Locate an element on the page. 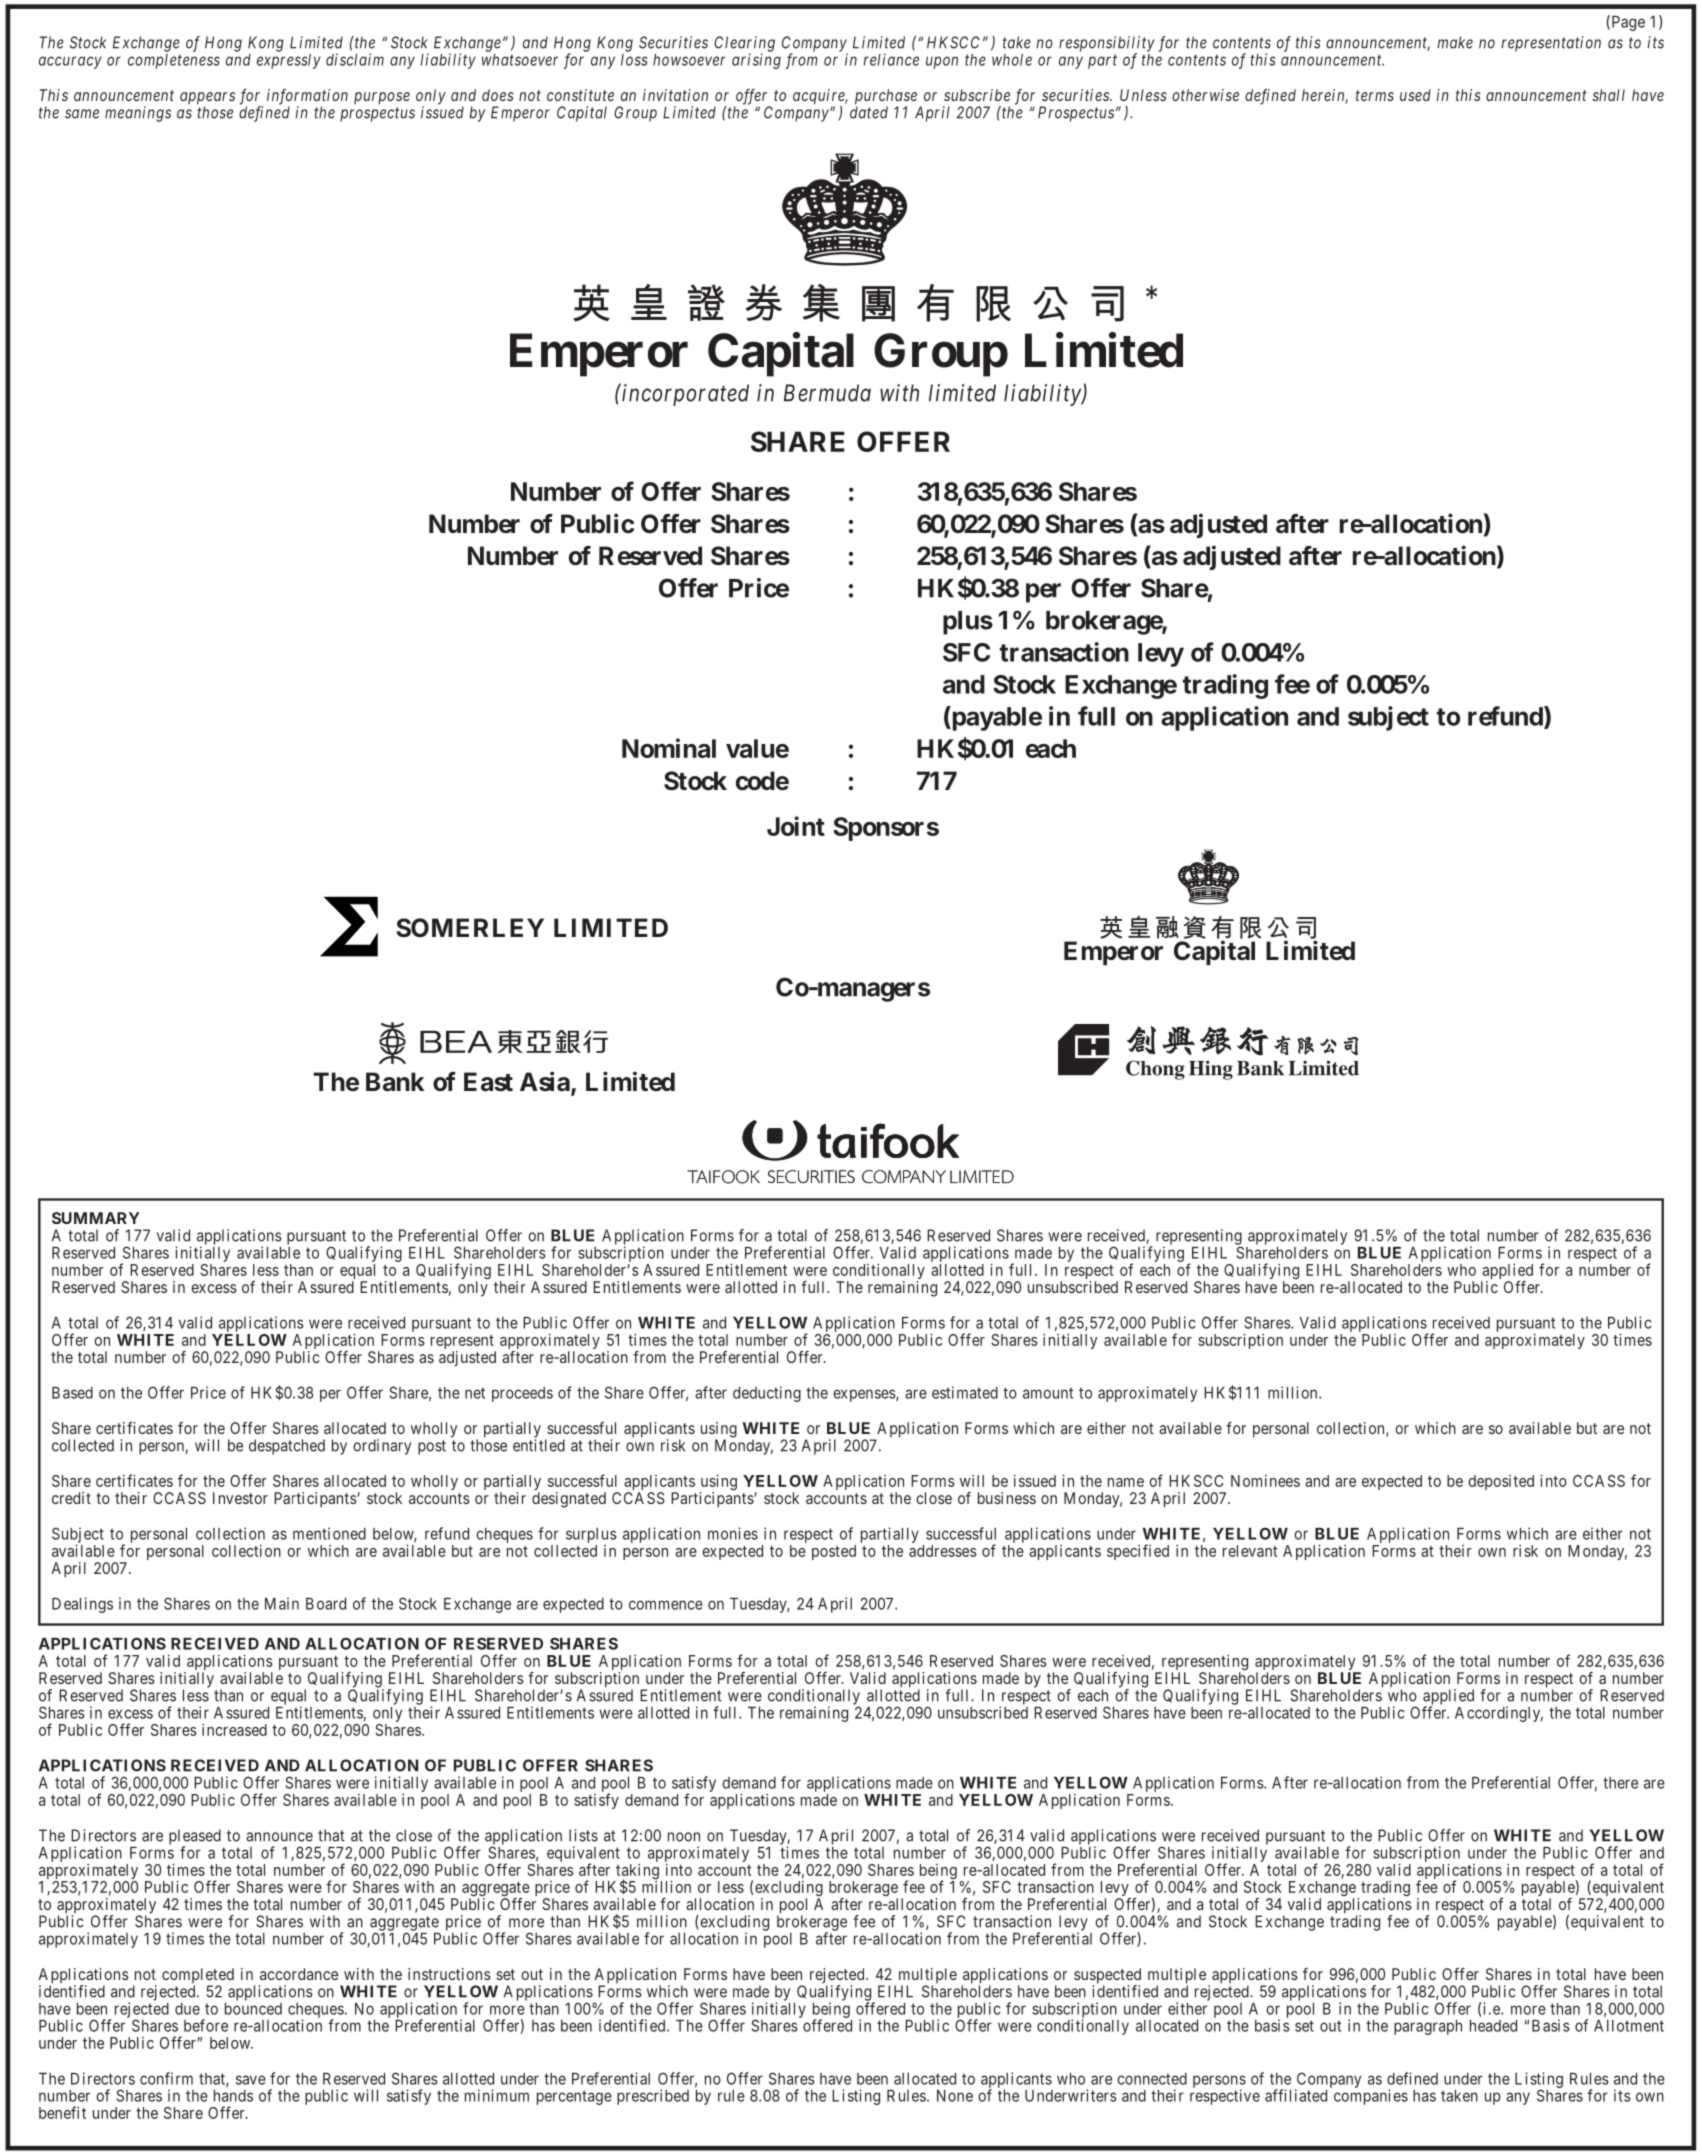 This document has height=2155, width=1702. used is located at coordinates (1415, 95).
